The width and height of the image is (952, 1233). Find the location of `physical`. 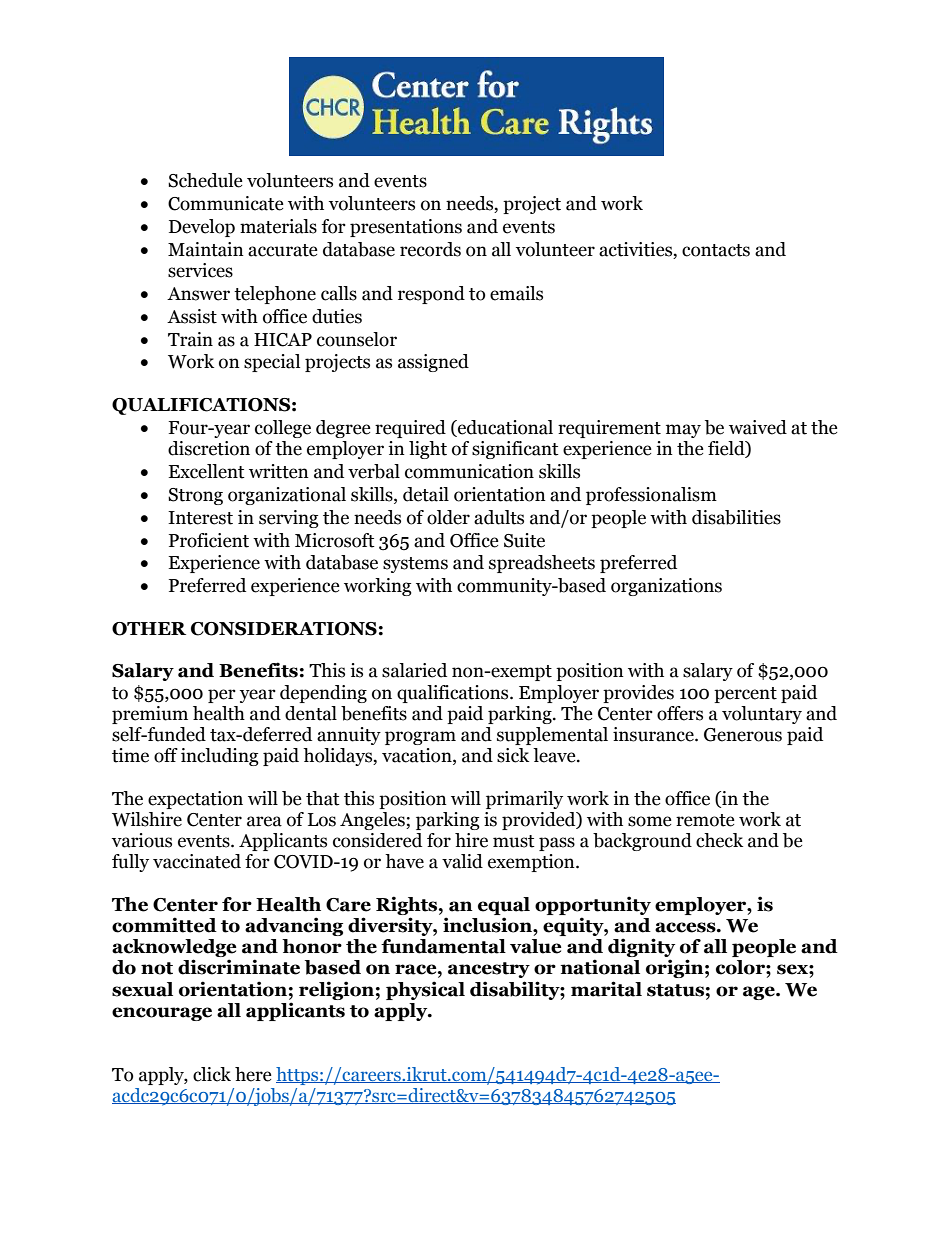

physical is located at coordinates (425, 990).
